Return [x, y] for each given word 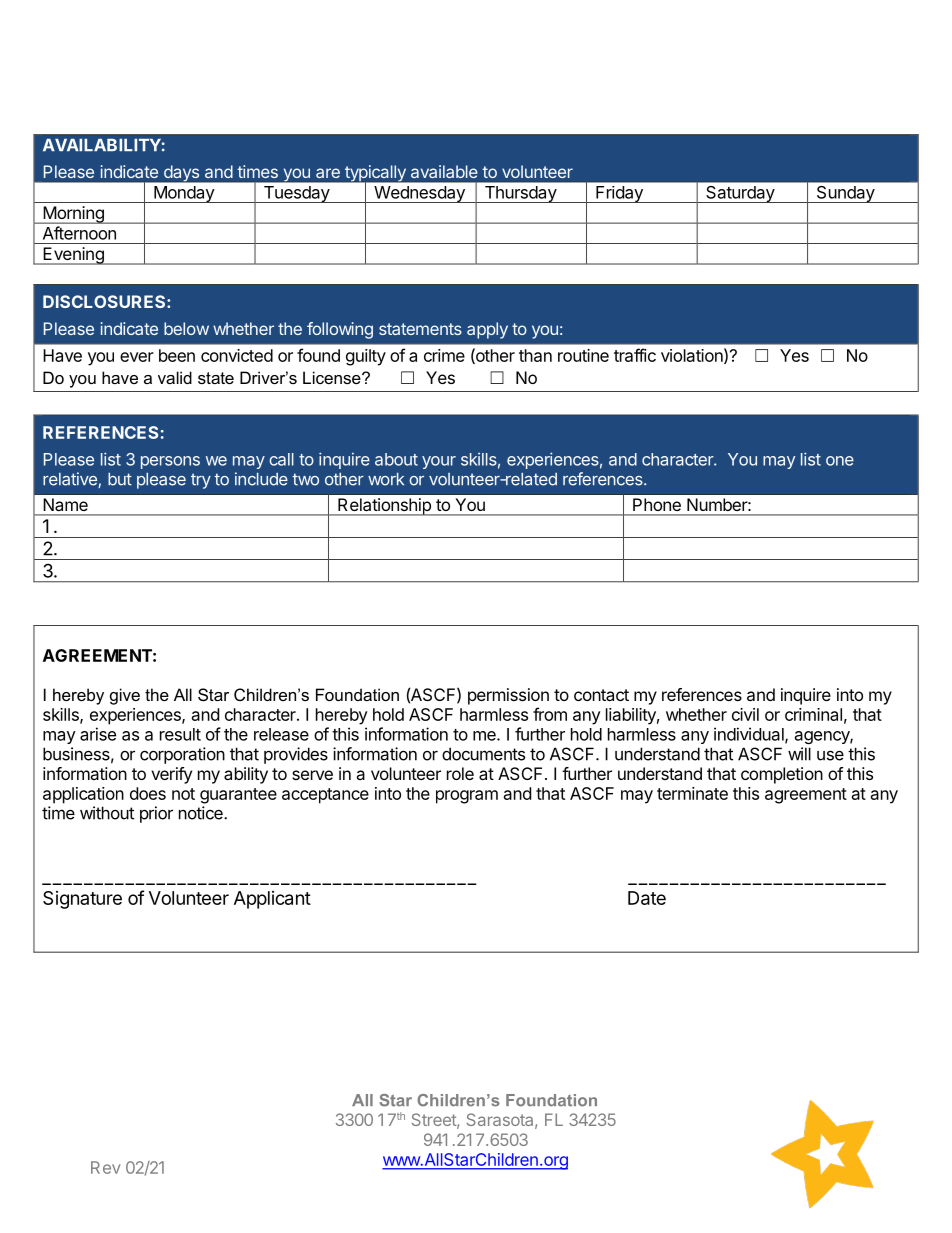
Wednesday [419, 194]
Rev [105, 1167]
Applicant [272, 900]
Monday [184, 194]
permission [508, 696]
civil [745, 714]
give [125, 696]
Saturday [740, 194]
